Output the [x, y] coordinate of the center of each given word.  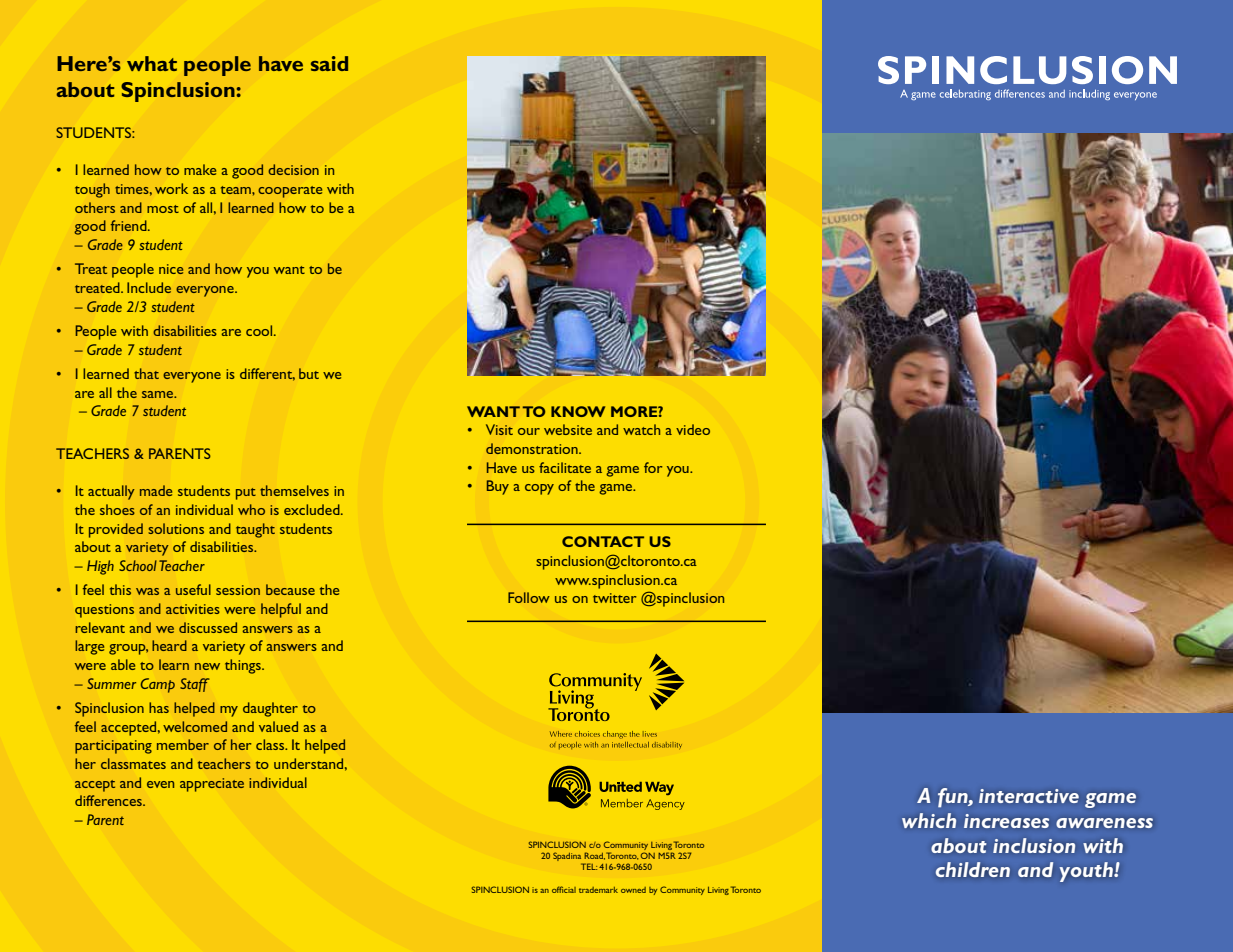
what [152, 63]
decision [293, 169]
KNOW [578, 411]
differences [109, 800]
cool [260, 330]
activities [193, 609]
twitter [614, 598]
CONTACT [603, 541]
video [693, 429]
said [329, 63]
